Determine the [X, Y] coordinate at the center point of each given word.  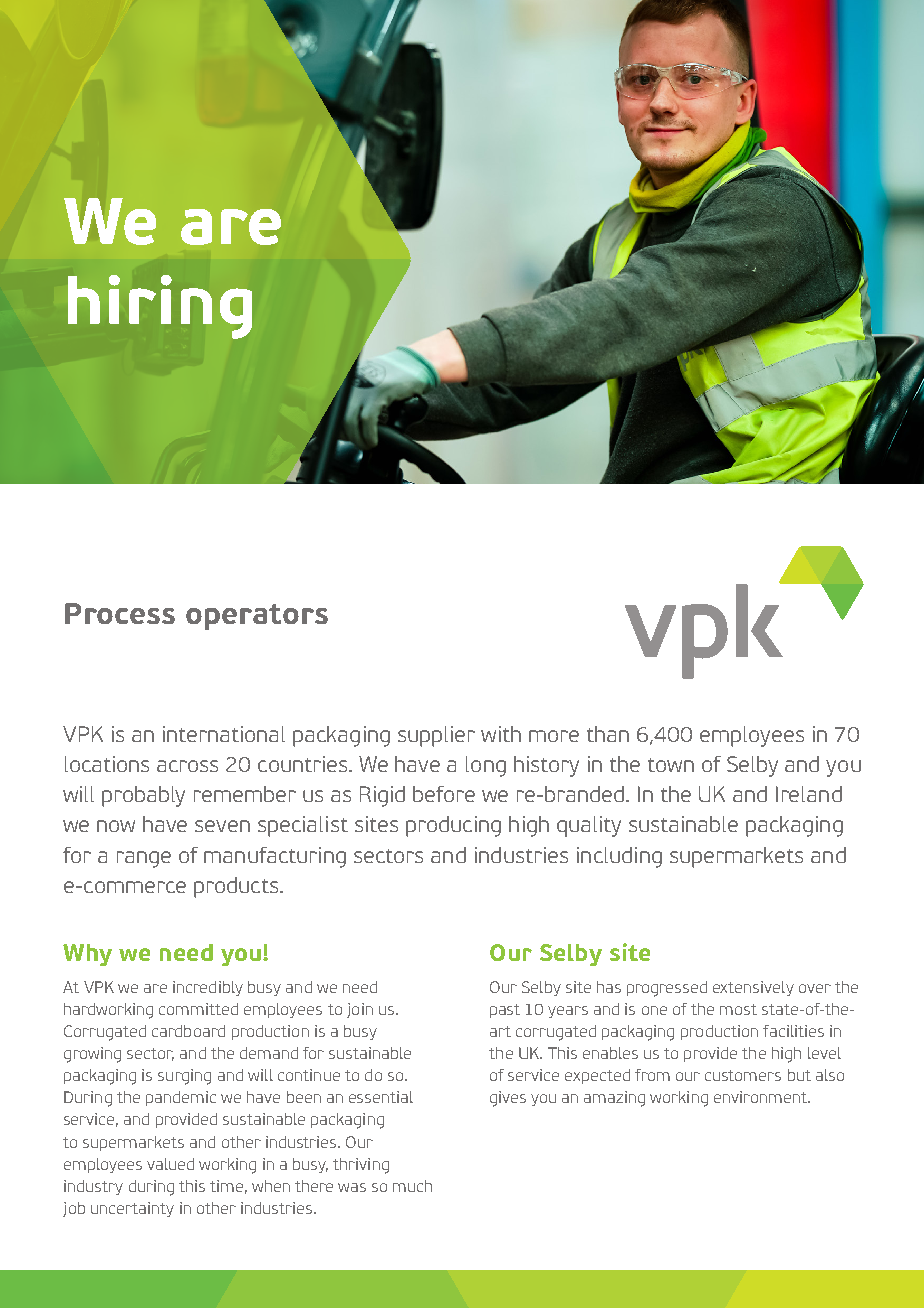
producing [453, 826]
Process [120, 613]
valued [170, 1164]
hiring [160, 307]
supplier [436, 736]
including [619, 857]
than [608, 734]
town [671, 765]
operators [257, 617]
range [144, 859]
